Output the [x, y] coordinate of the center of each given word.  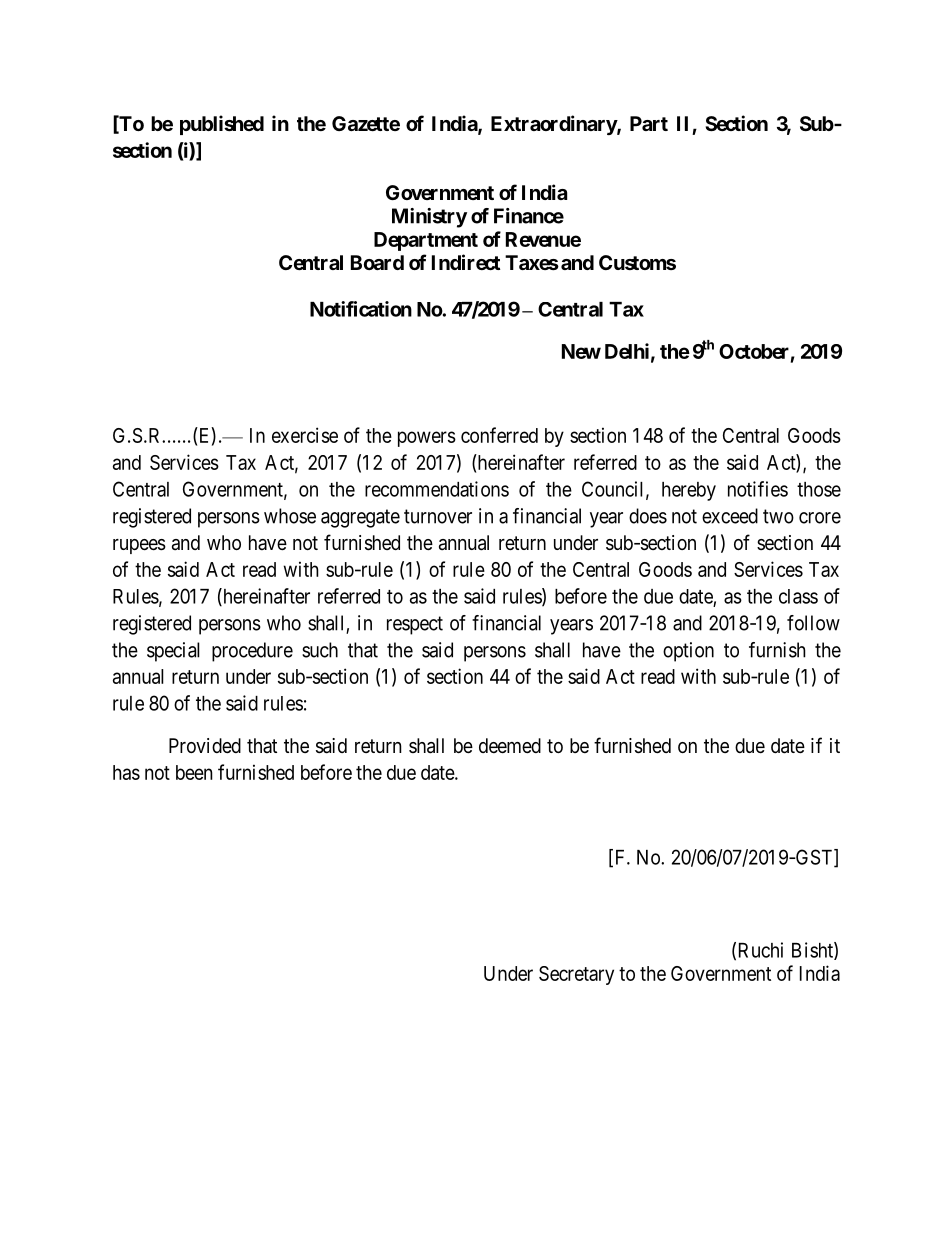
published [222, 125]
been [194, 772]
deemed [510, 746]
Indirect [466, 262]
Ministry [429, 218]
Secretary [576, 975]
